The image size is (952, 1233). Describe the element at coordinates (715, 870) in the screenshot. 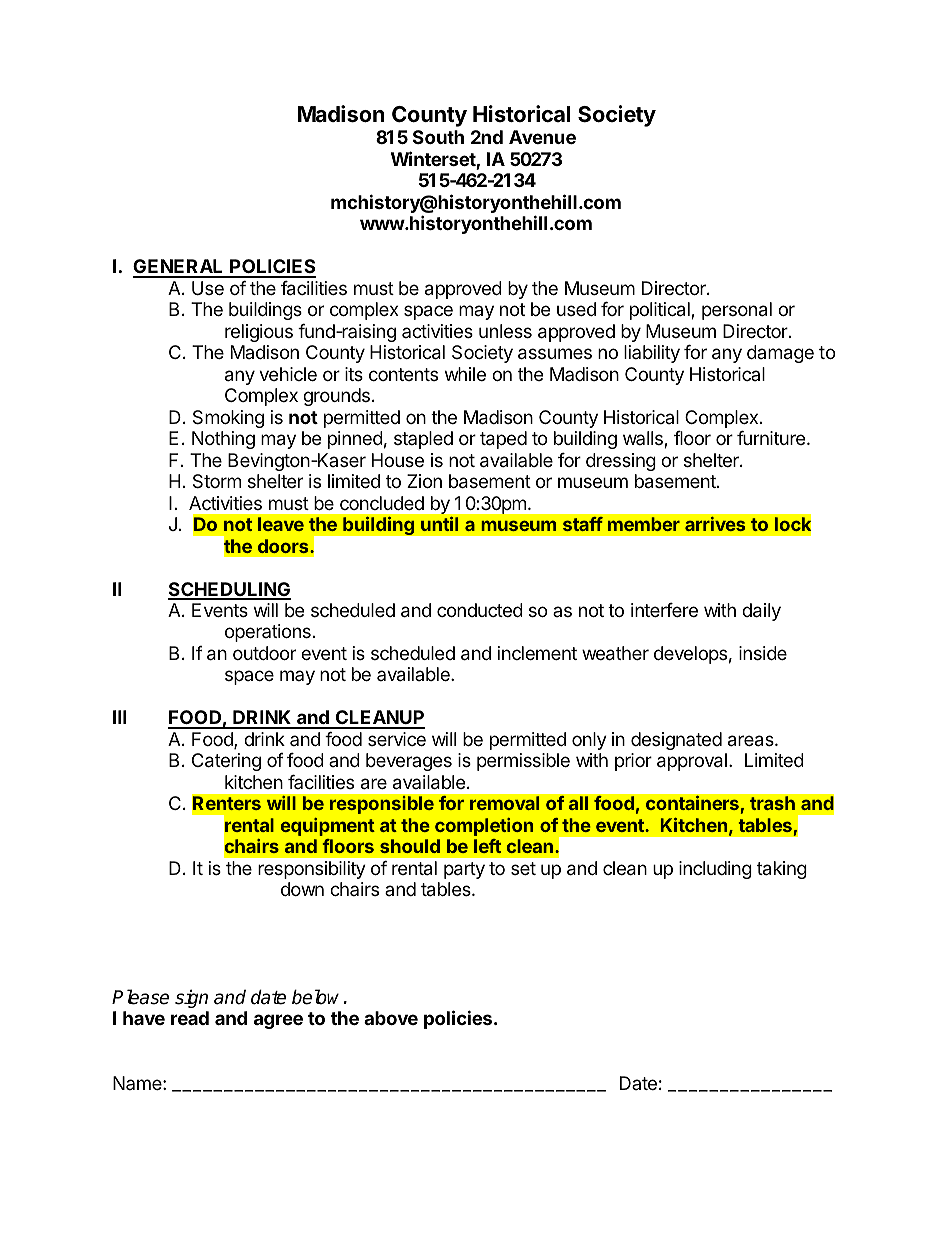

I see `including` at that location.
